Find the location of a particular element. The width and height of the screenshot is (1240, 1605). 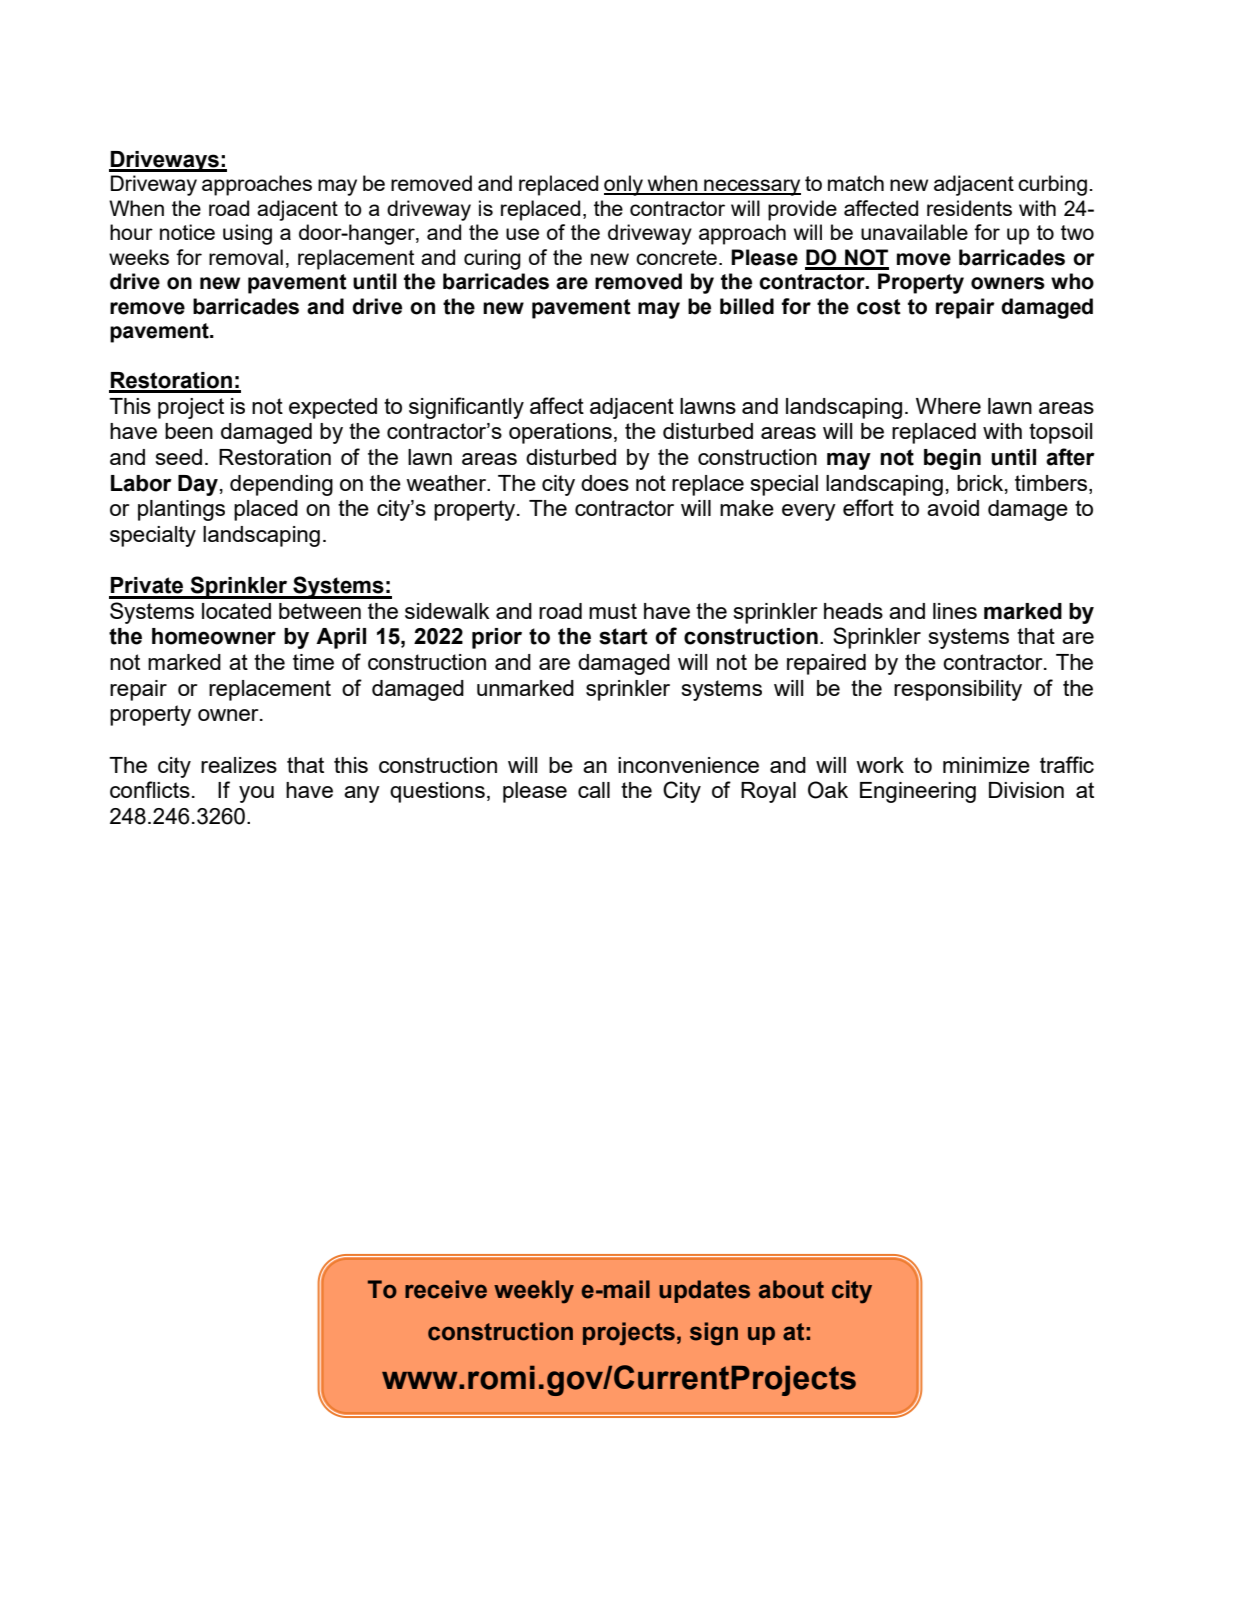

Royal is located at coordinates (768, 792).
